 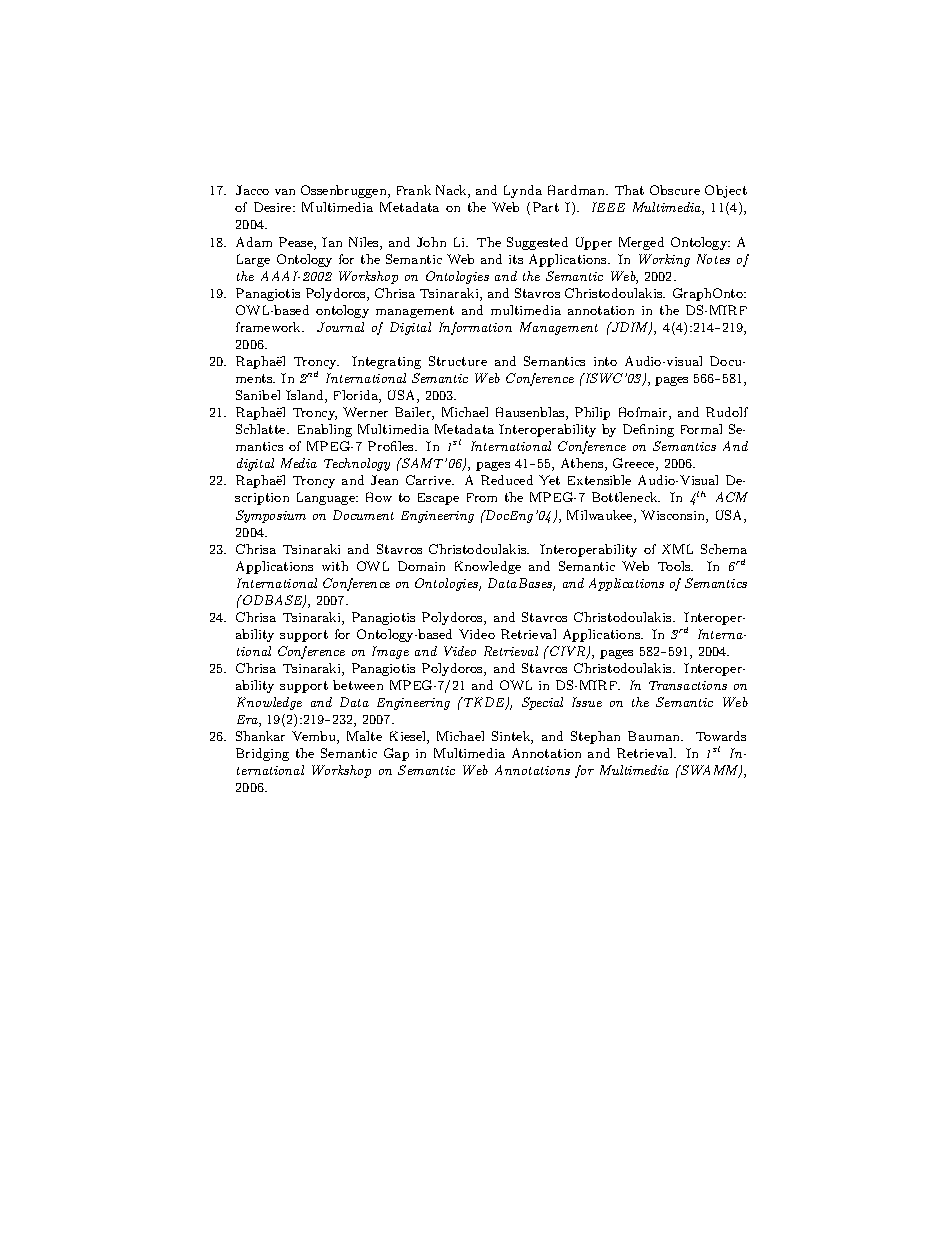 What do you see at coordinates (271, 516) in the document?
I see `Symposium` at bounding box center [271, 516].
